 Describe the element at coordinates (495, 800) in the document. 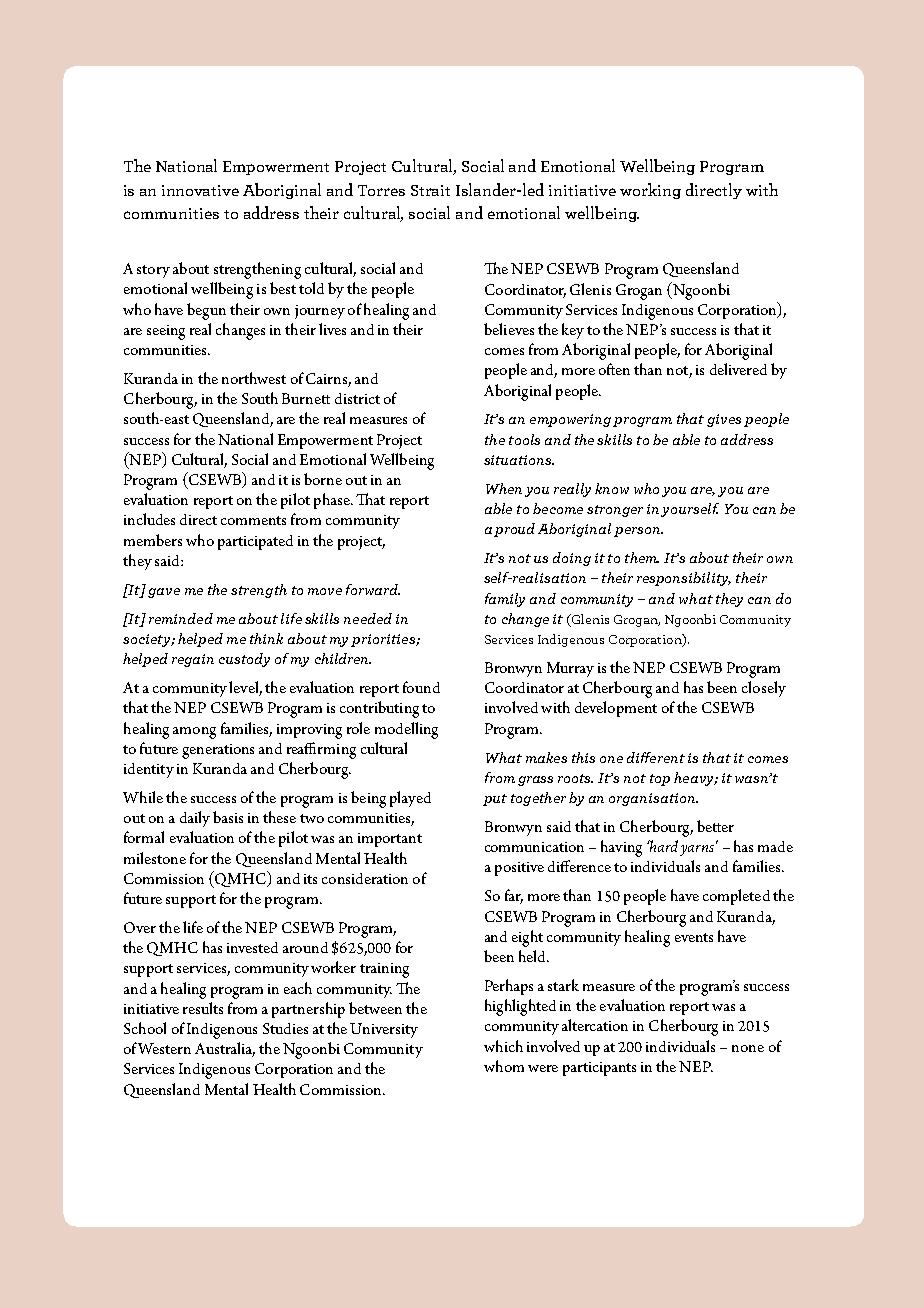

I see `put` at that location.
